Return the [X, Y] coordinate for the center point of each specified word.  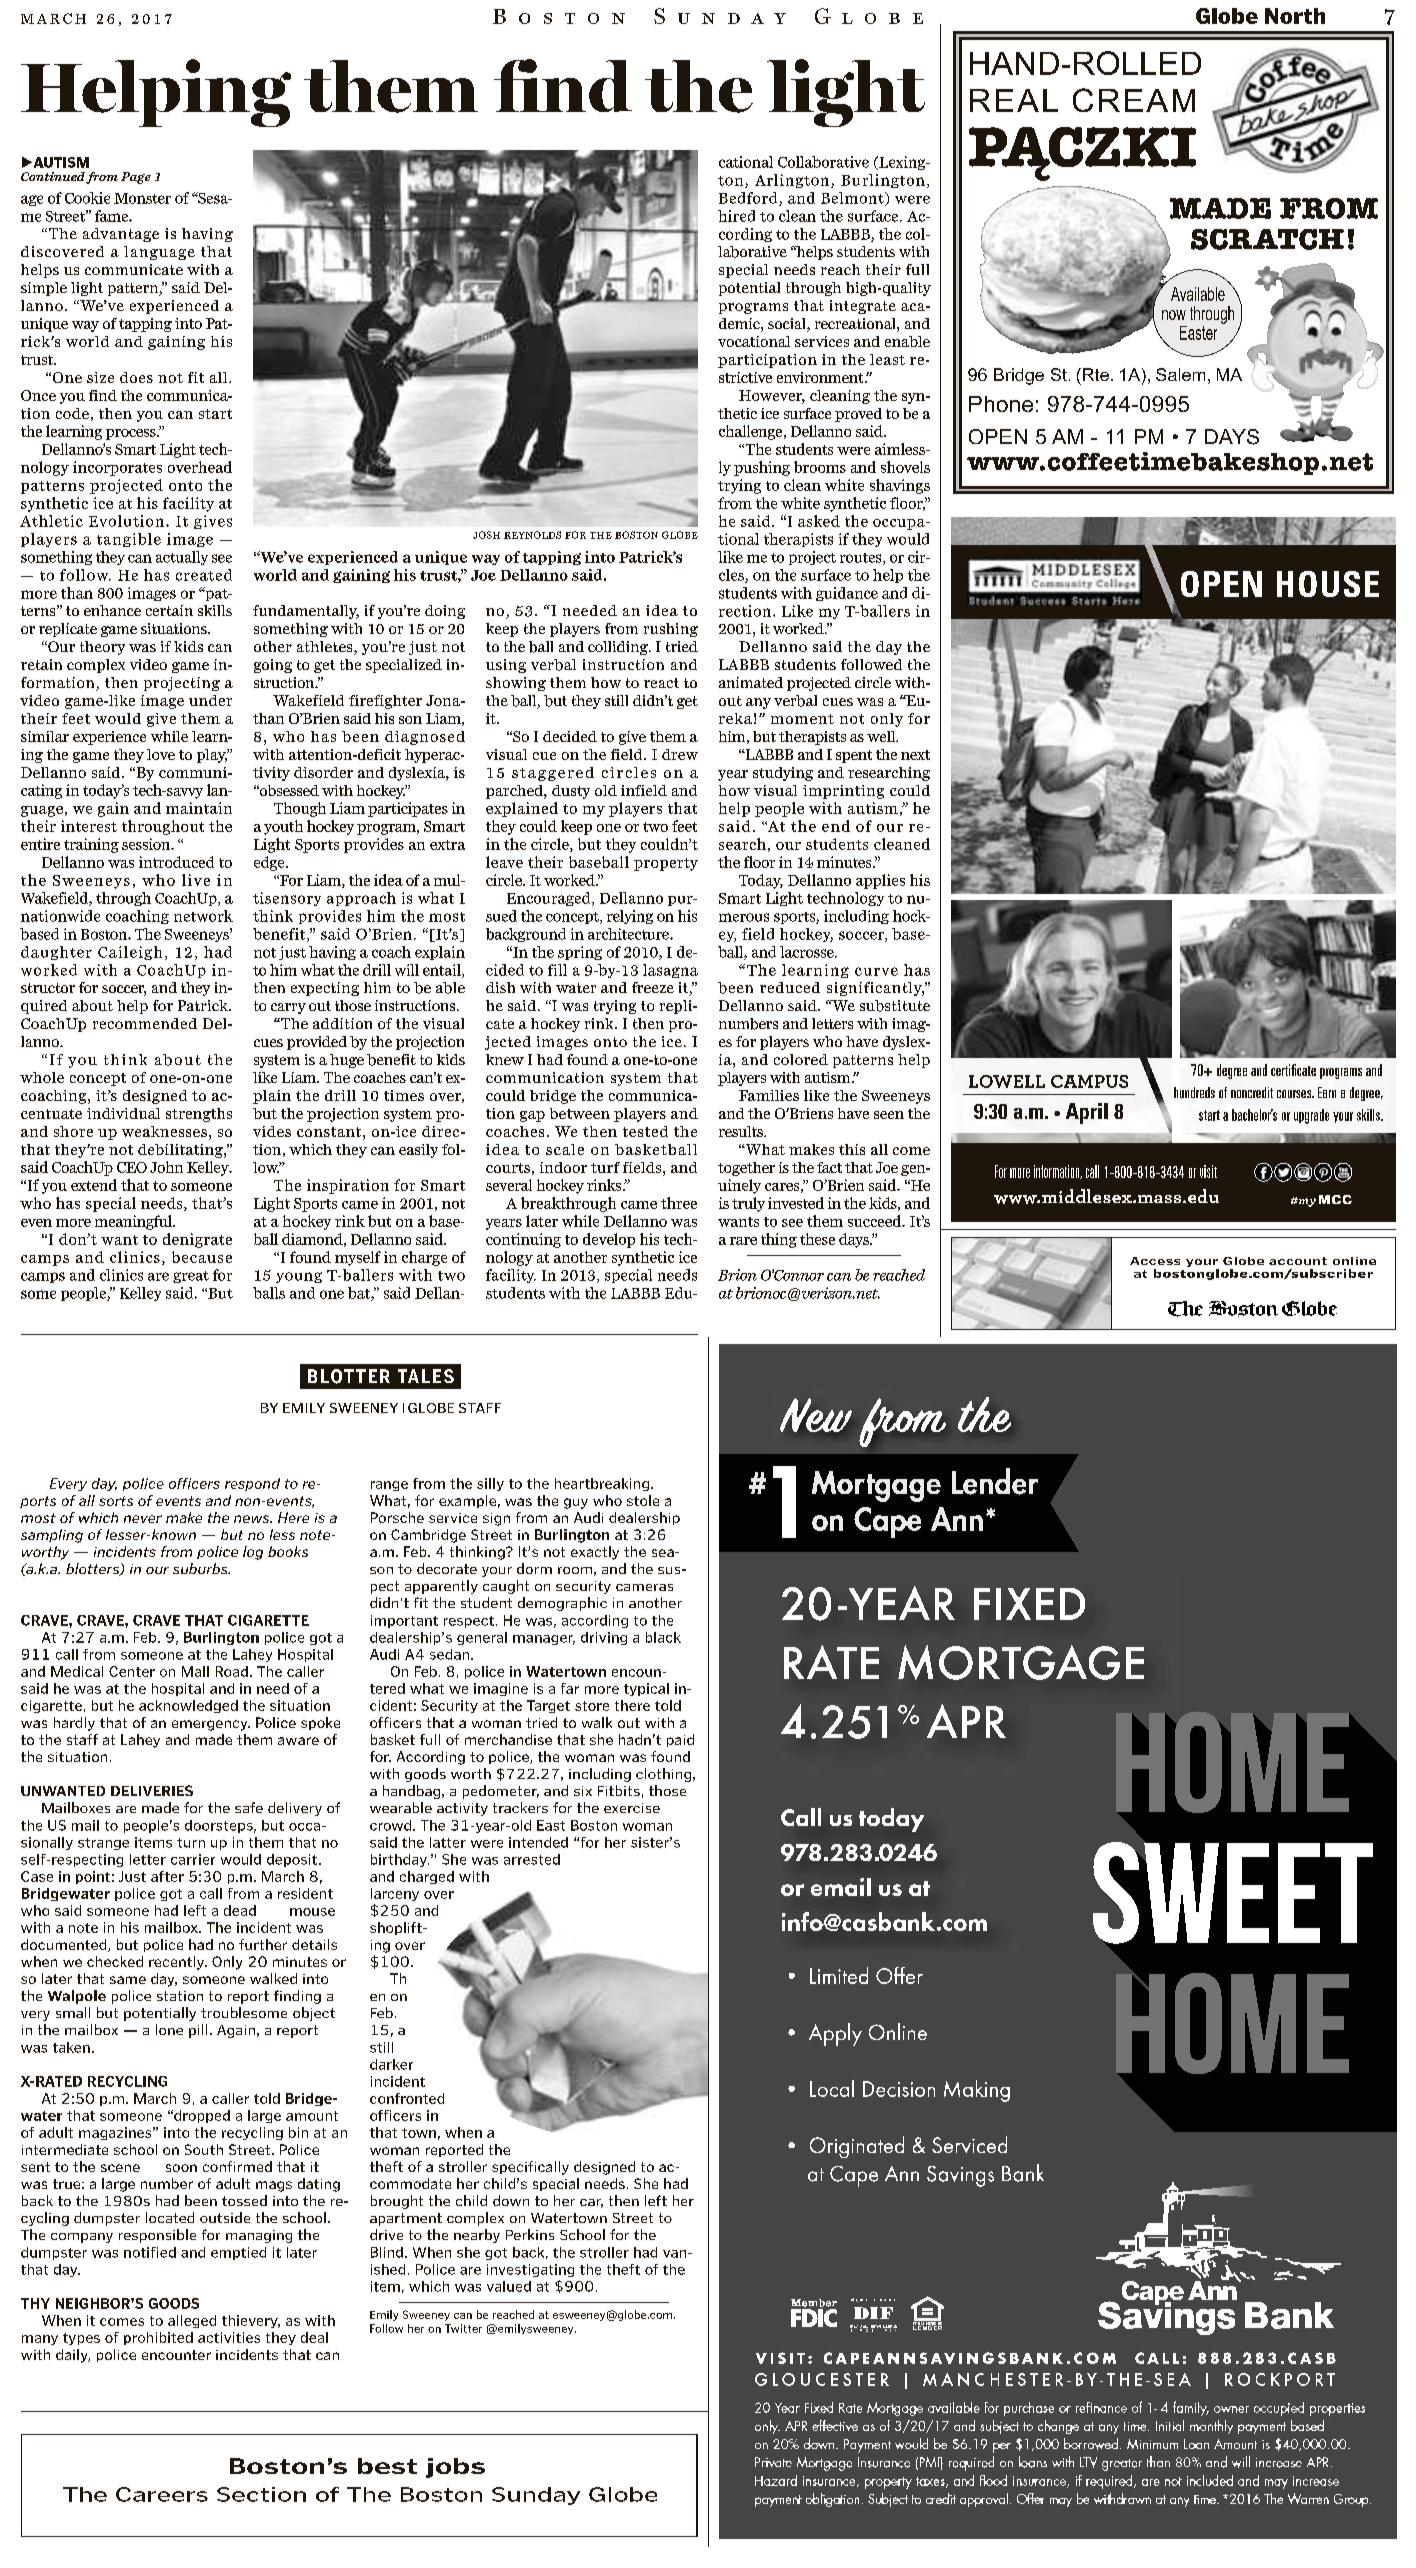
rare [743, 1241]
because [202, 1257]
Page [136, 178]
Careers [162, 2494]
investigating [530, 2270]
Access [1155, 1261]
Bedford [749, 199]
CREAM [1134, 100]
